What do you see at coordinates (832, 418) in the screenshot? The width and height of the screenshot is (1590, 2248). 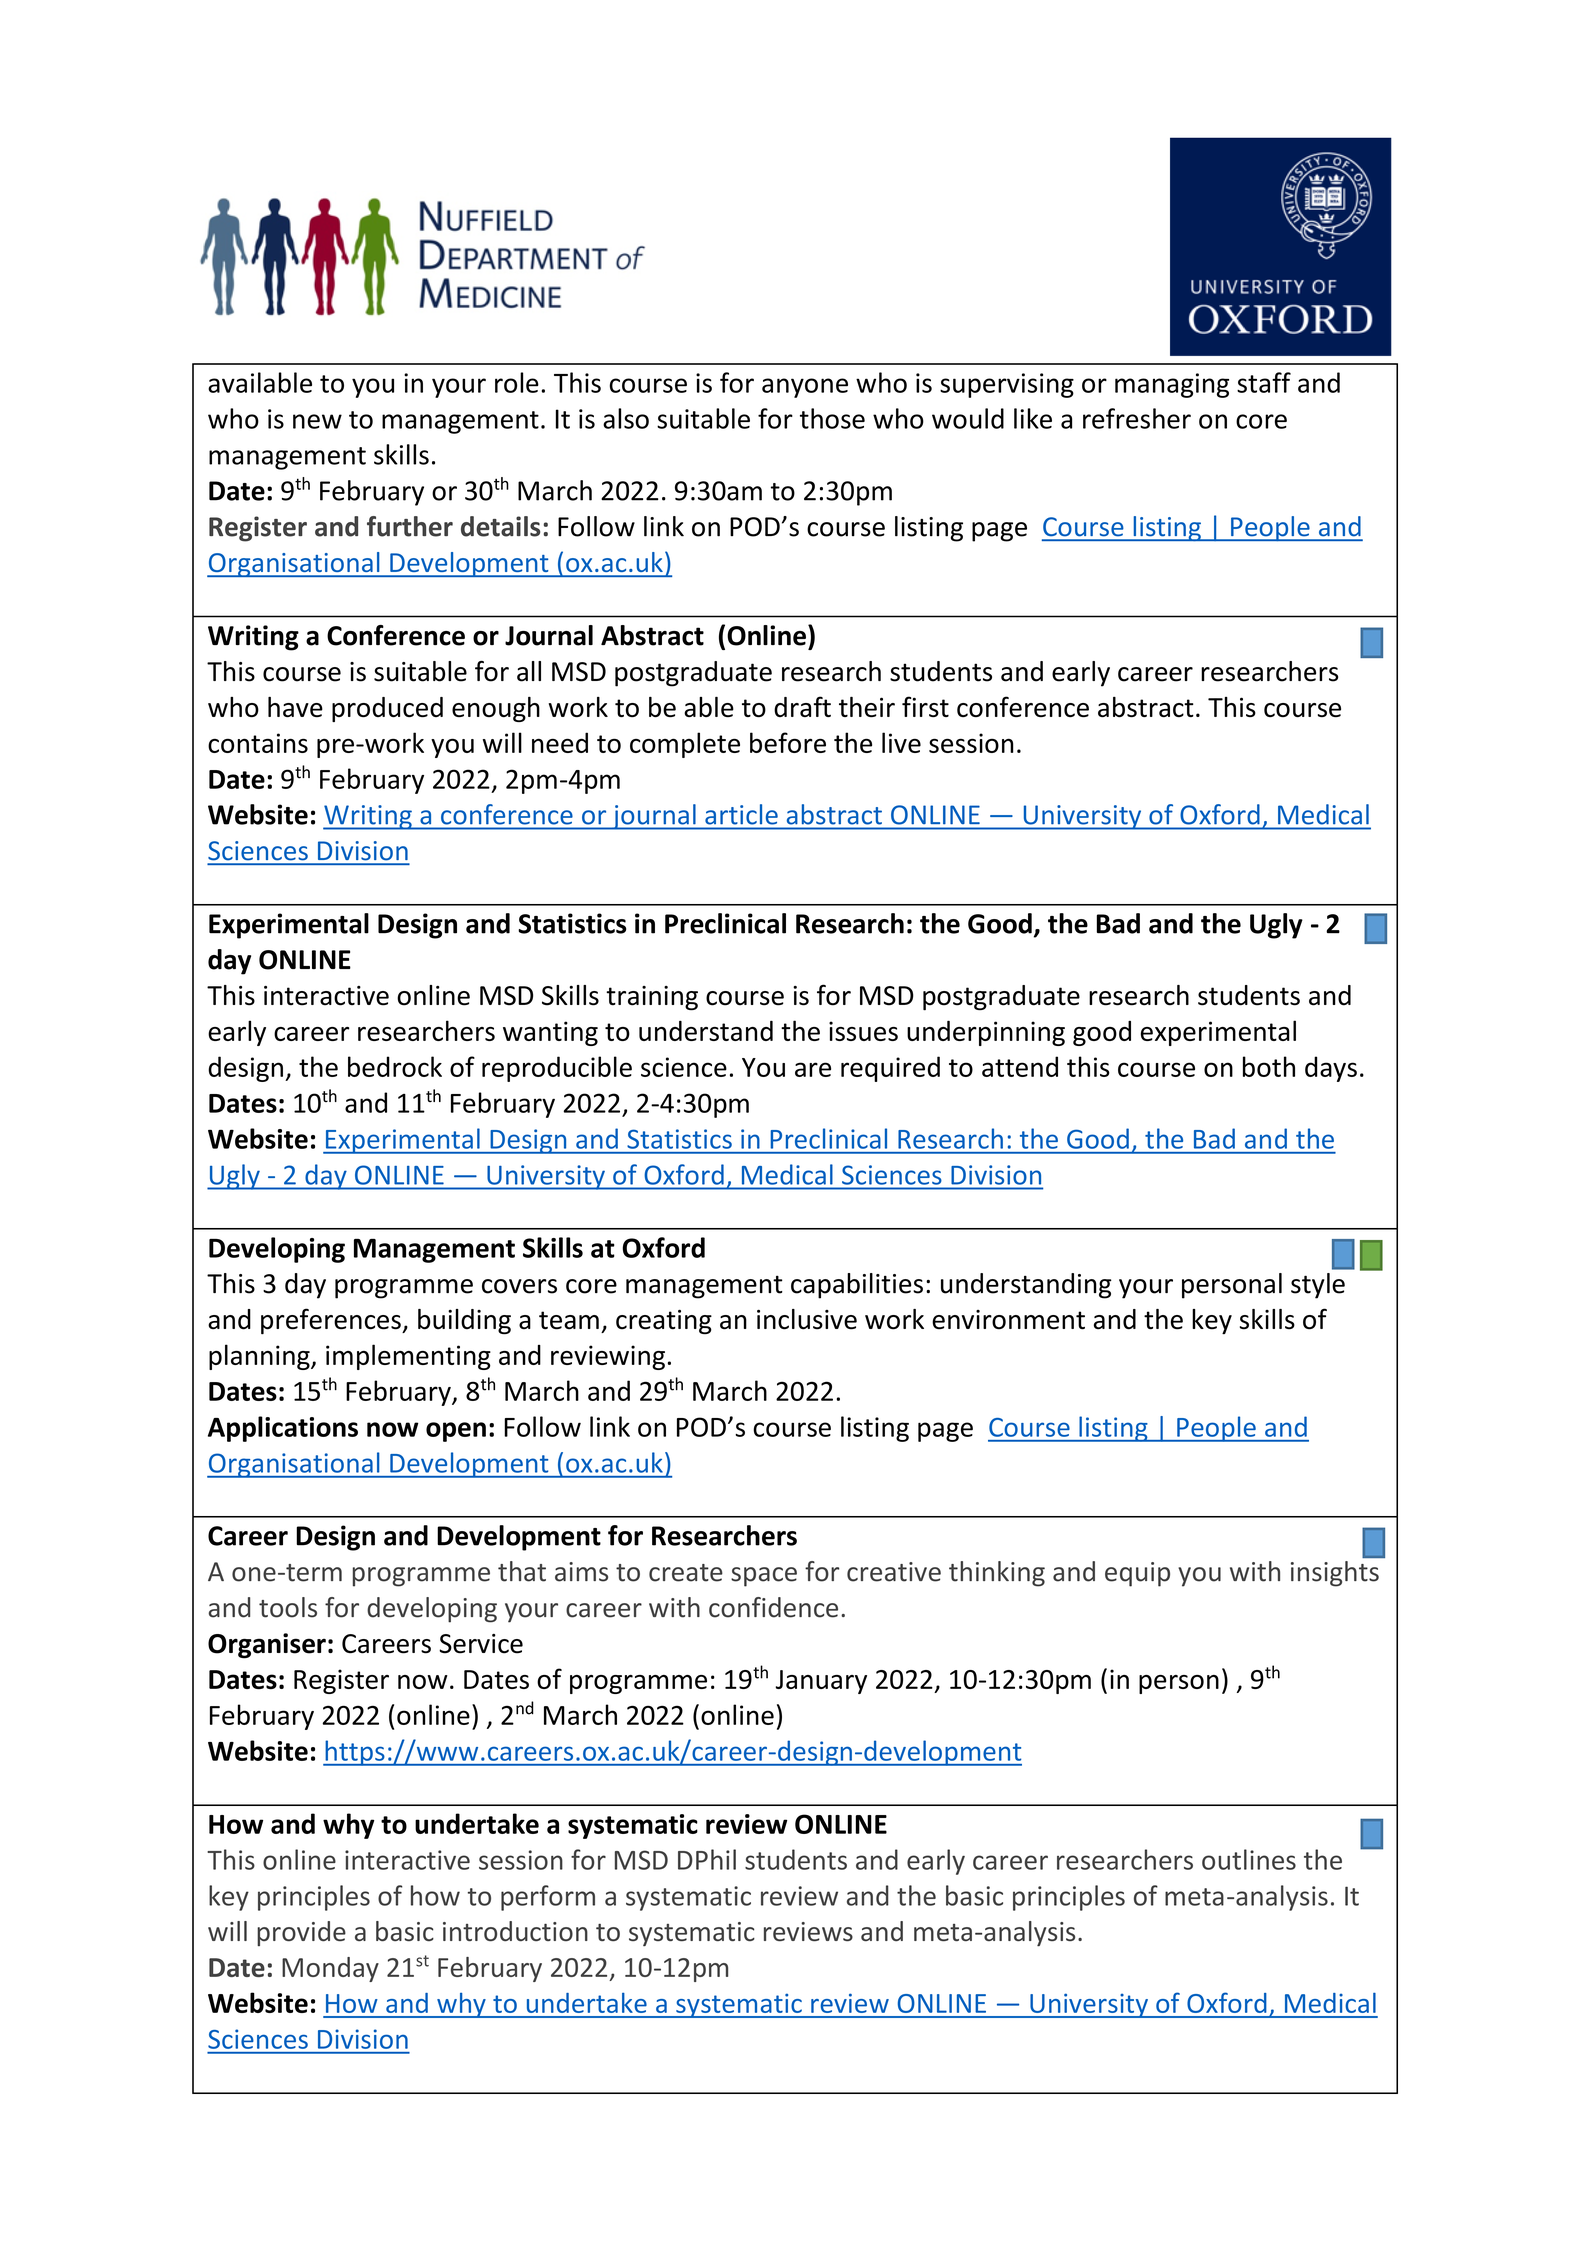 I see `those` at bounding box center [832, 418].
